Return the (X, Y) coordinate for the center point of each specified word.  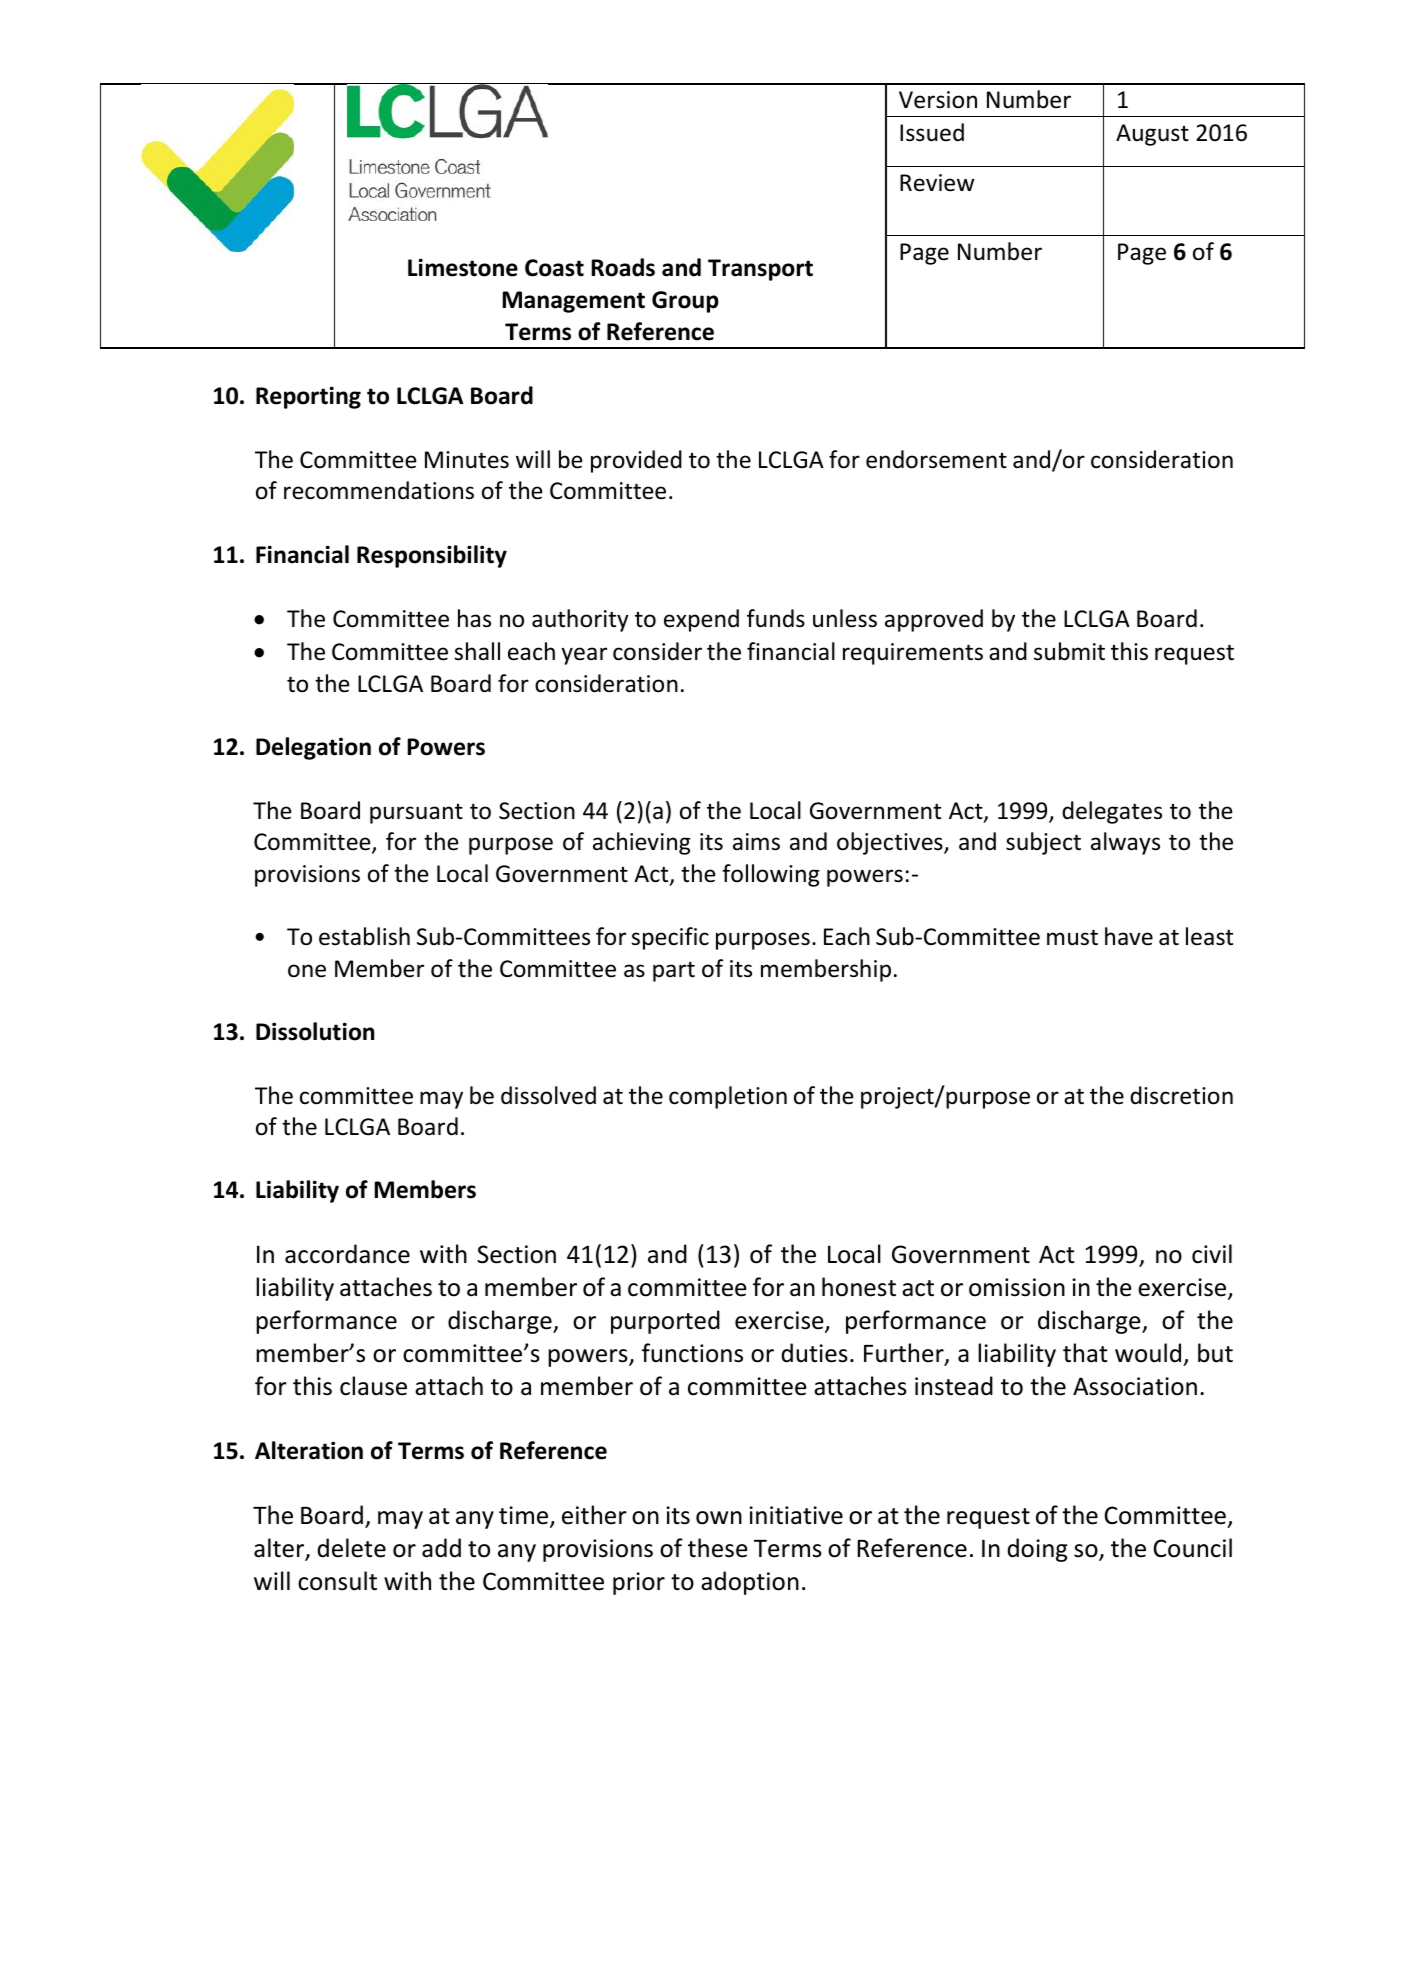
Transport (760, 270)
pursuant (416, 814)
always (1125, 843)
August (1152, 135)
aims (756, 842)
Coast (554, 268)
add (441, 1548)
